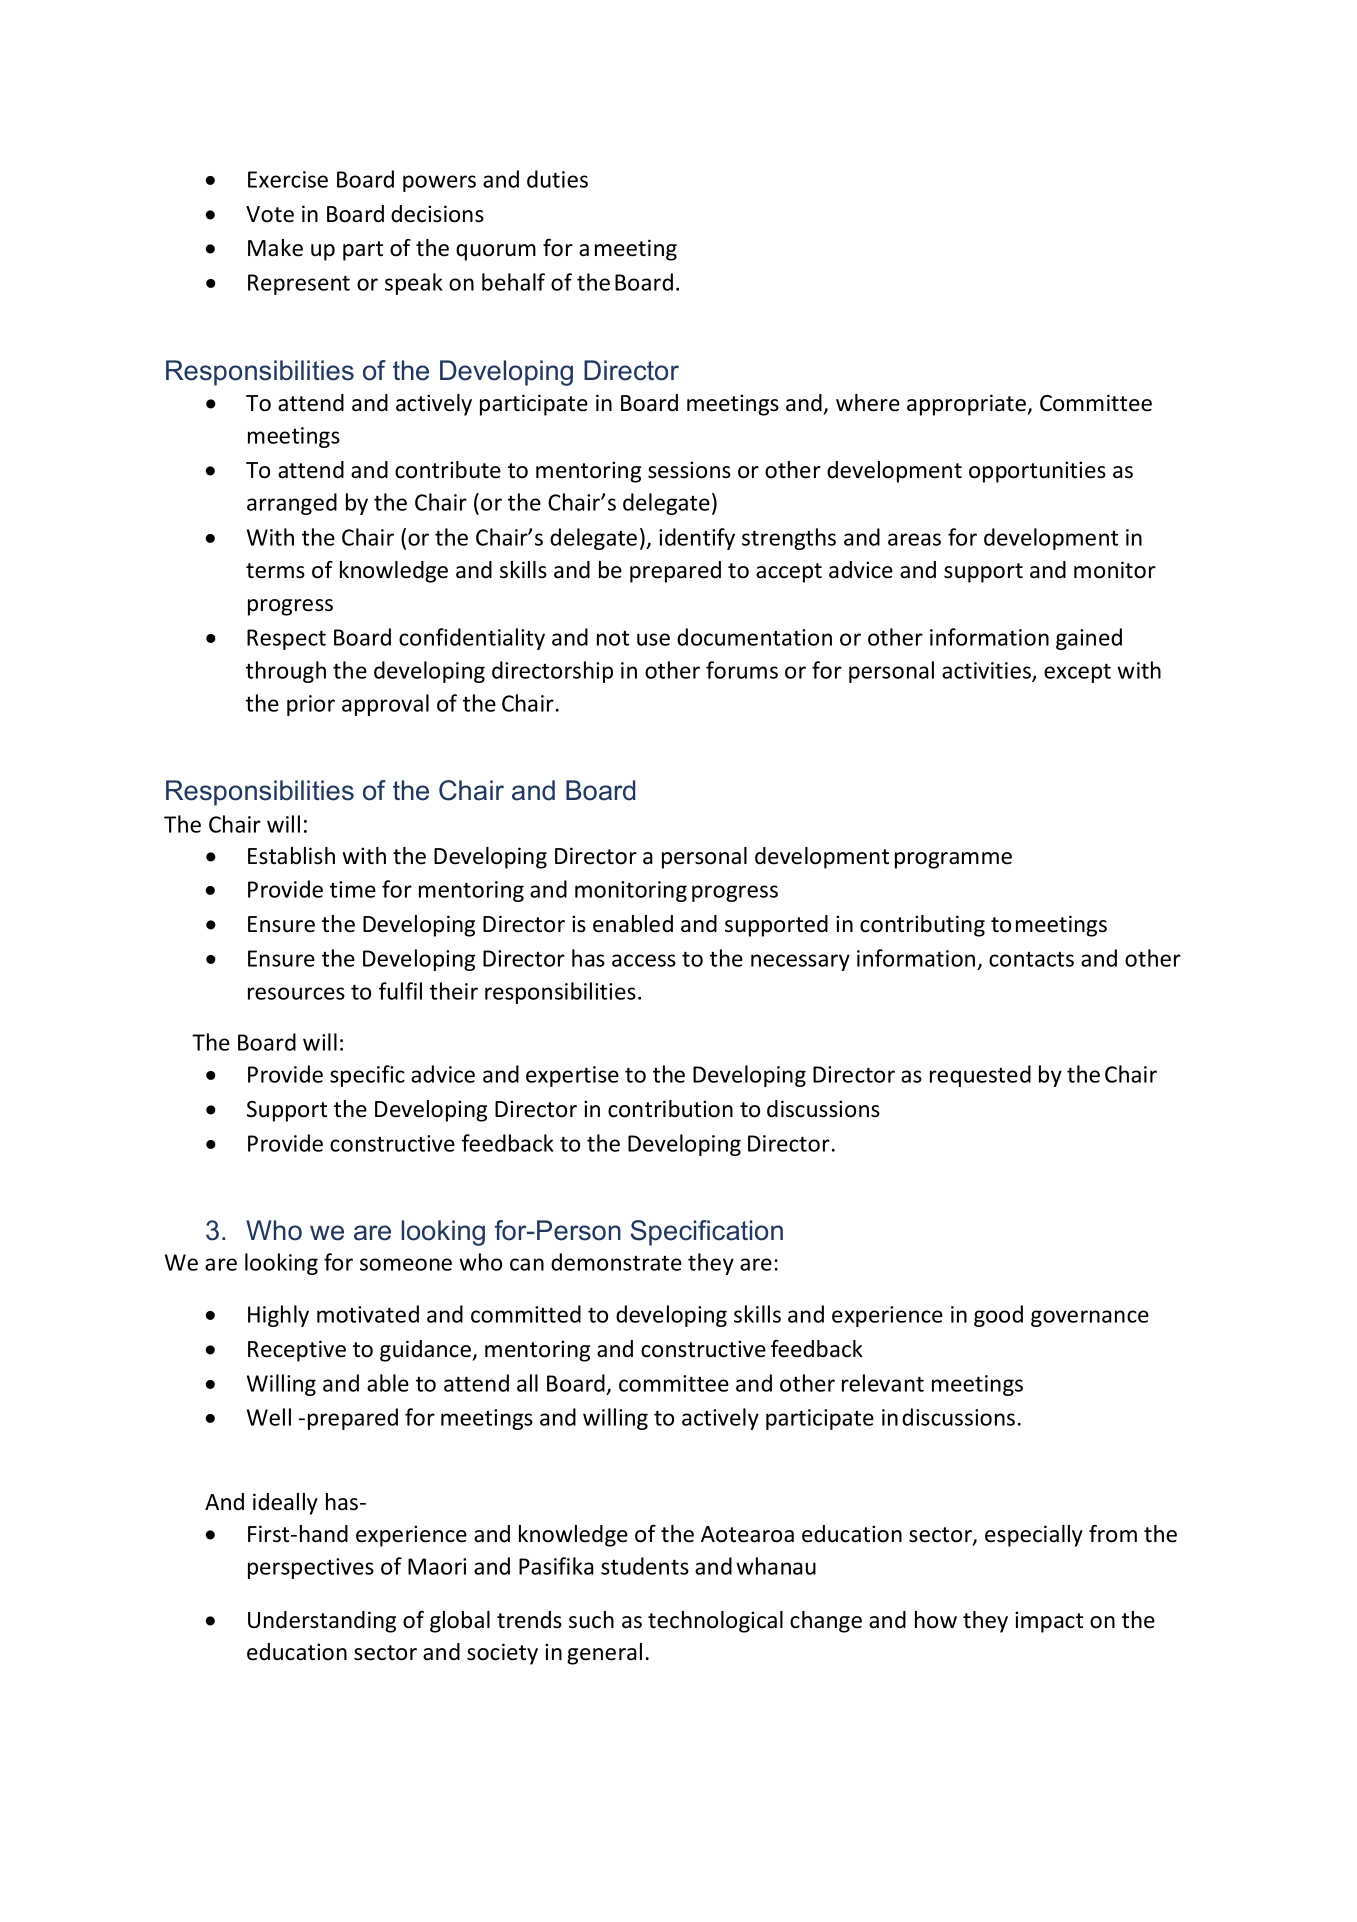 Image resolution: width=1357 pixels, height=1922 pixels. Describe the element at coordinates (616, 1262) in the screenshot. I see `demonstrate` at that location.
